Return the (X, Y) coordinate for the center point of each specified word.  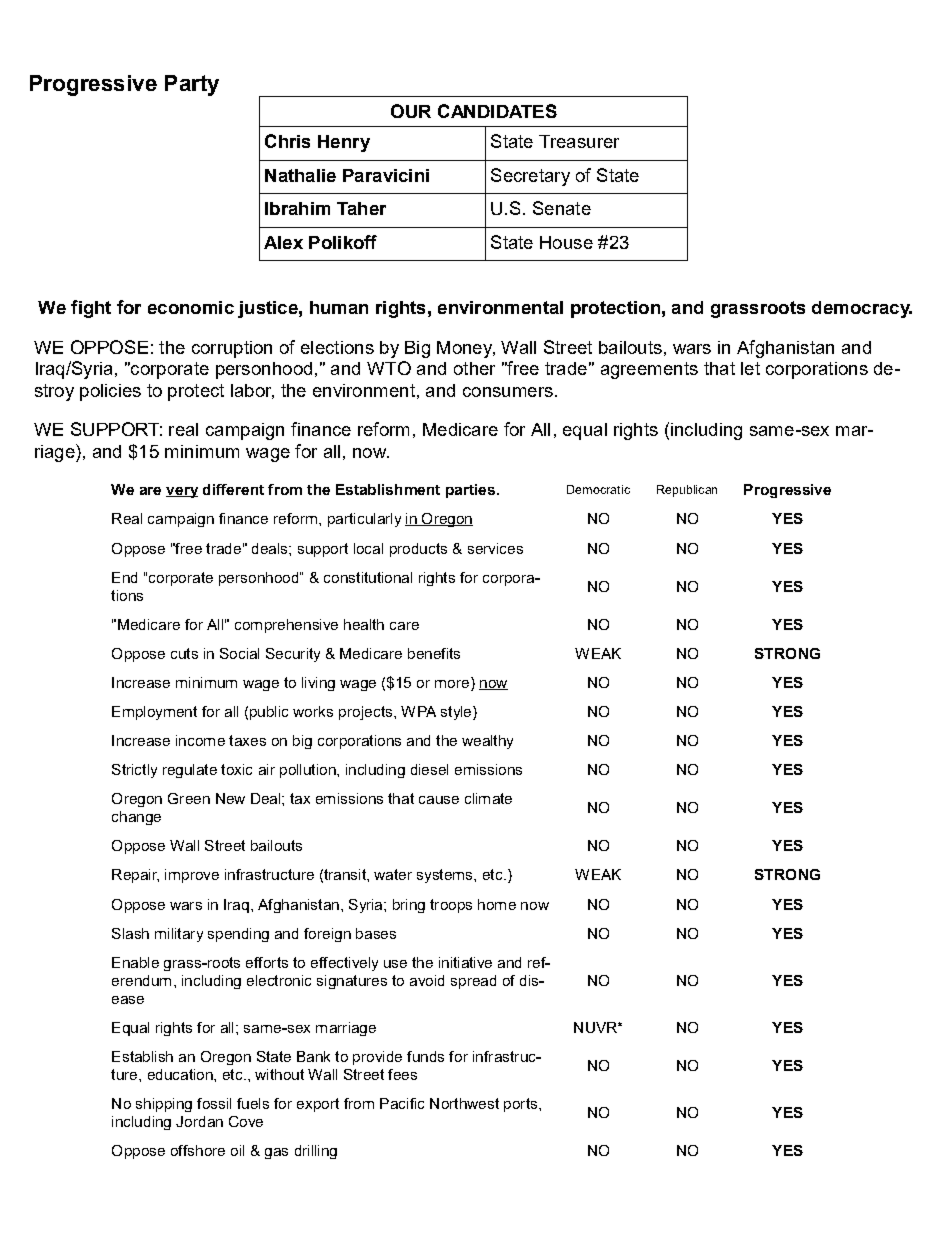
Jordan (199, 1121)
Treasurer (579, 141)
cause (439, 800)
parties (470, 491)
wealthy (487, 742)
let (750, 368)
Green (189, 798)
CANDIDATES (497, 111)
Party (192, 85)
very (182, 492)
